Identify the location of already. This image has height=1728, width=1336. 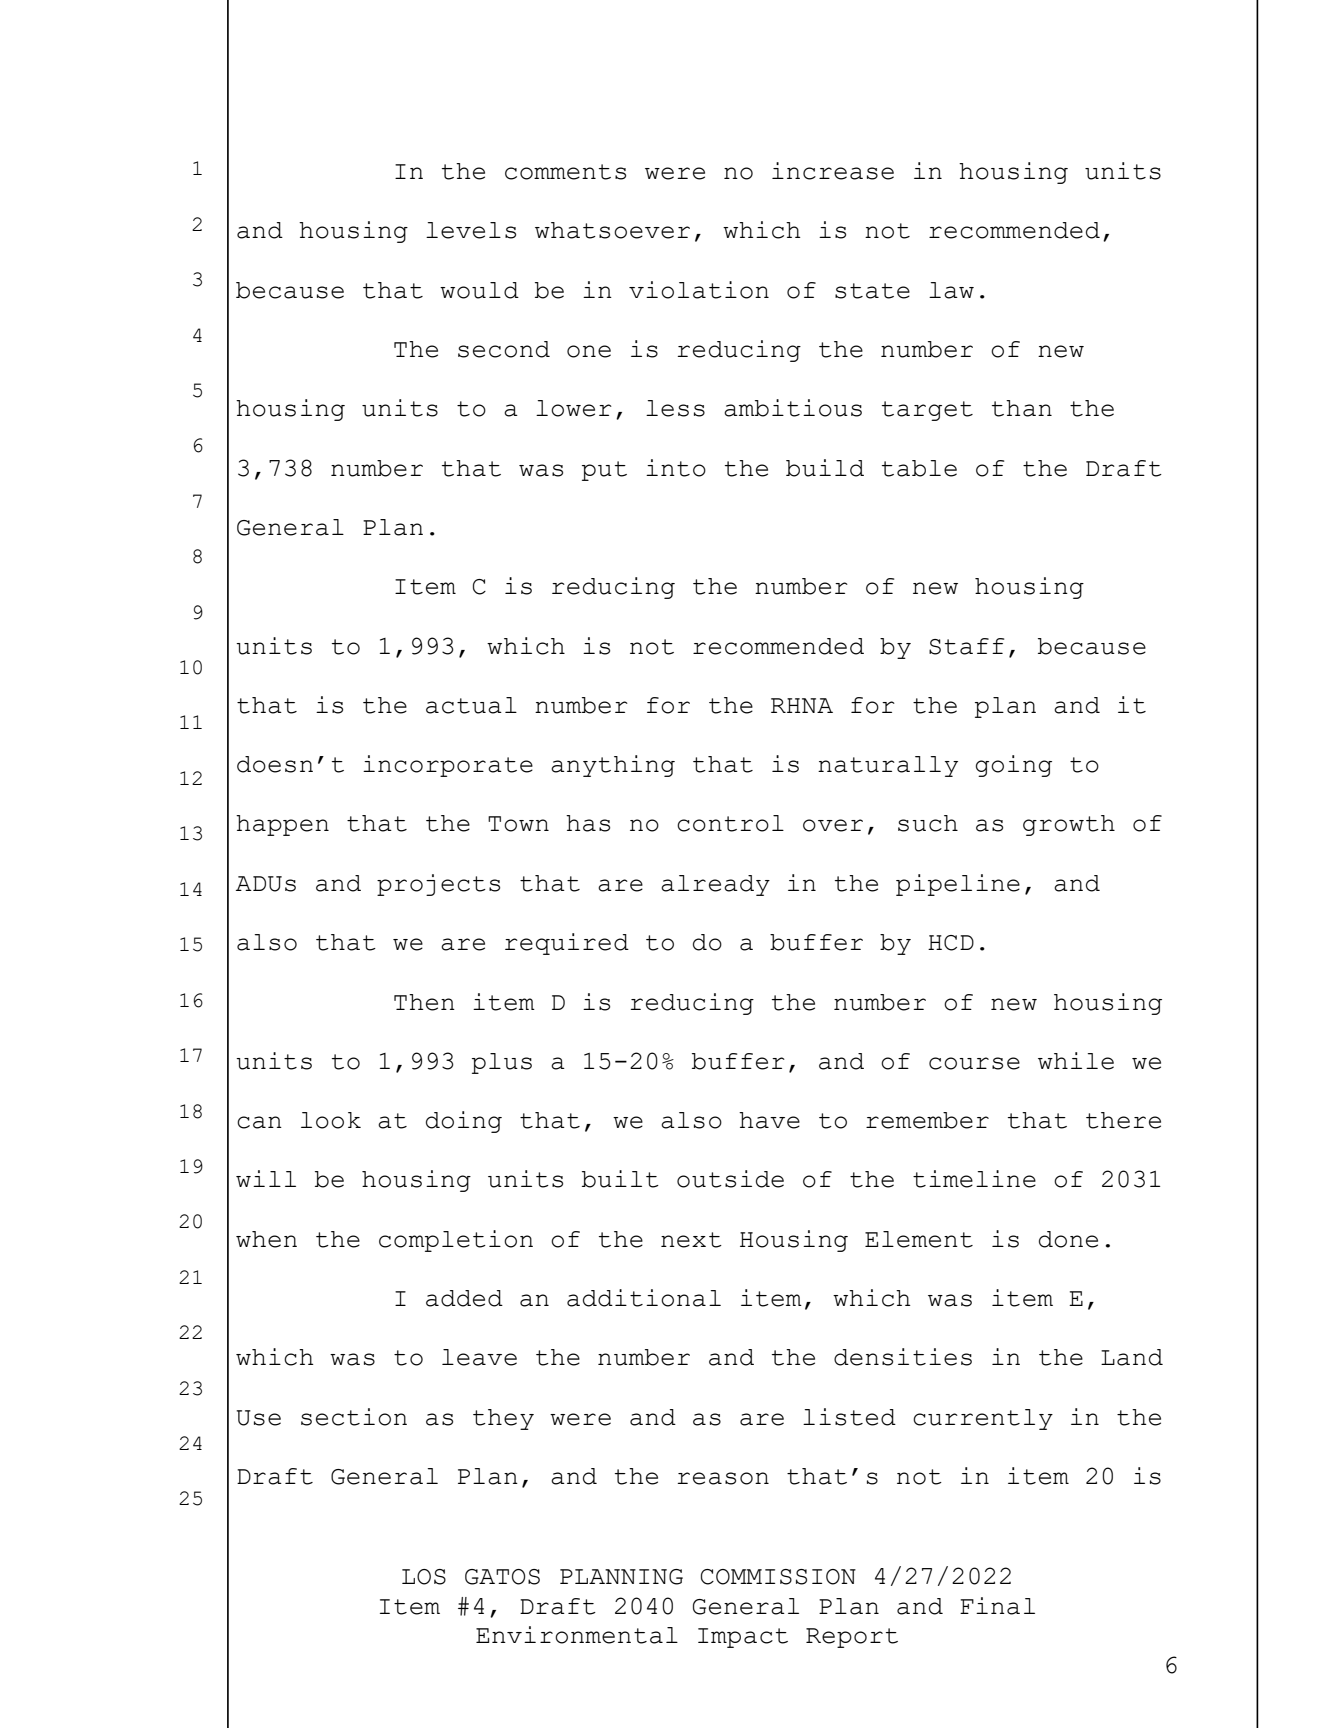
(715, 885).
